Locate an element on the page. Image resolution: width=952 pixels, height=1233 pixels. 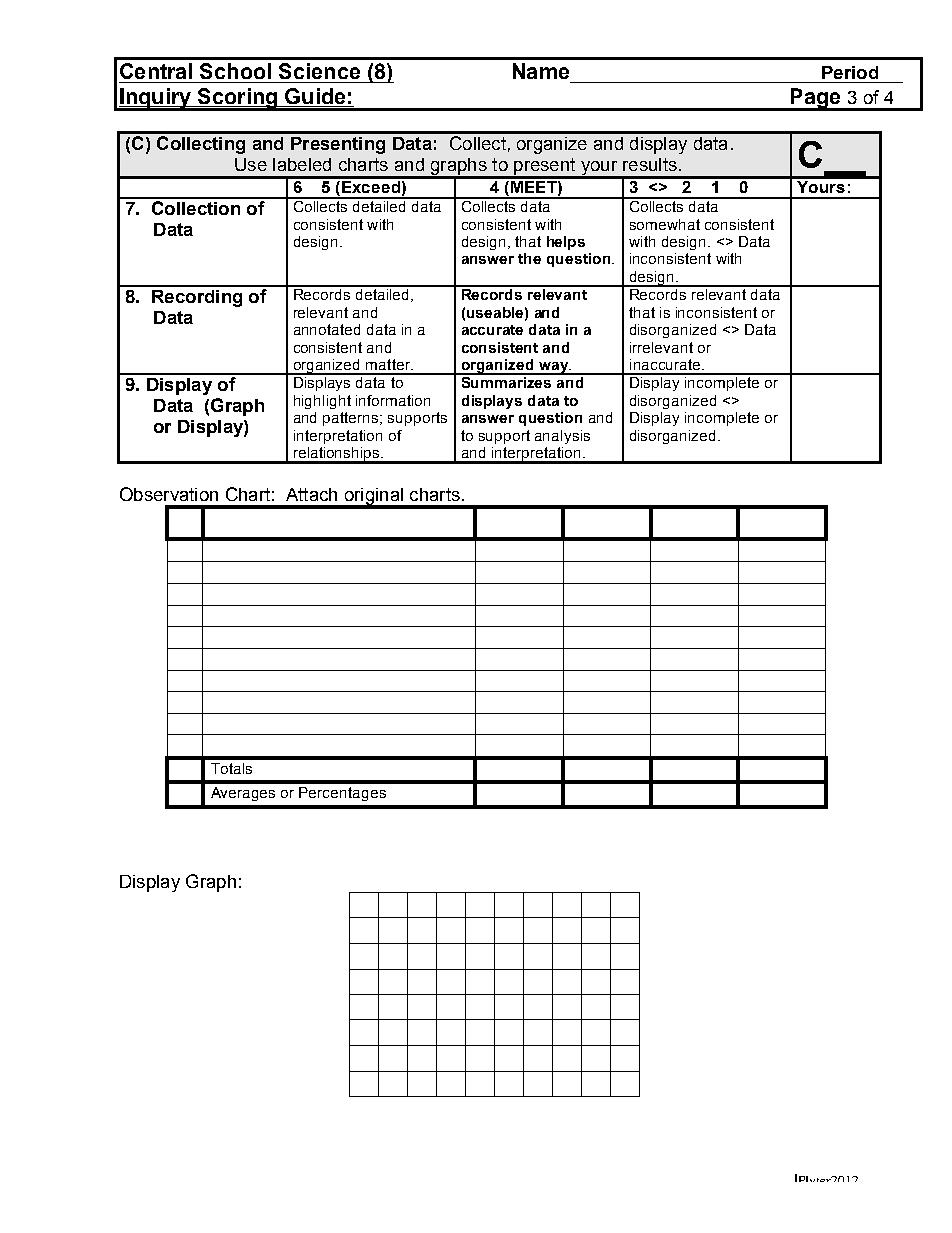
original is located at coordinates (373, 498).
